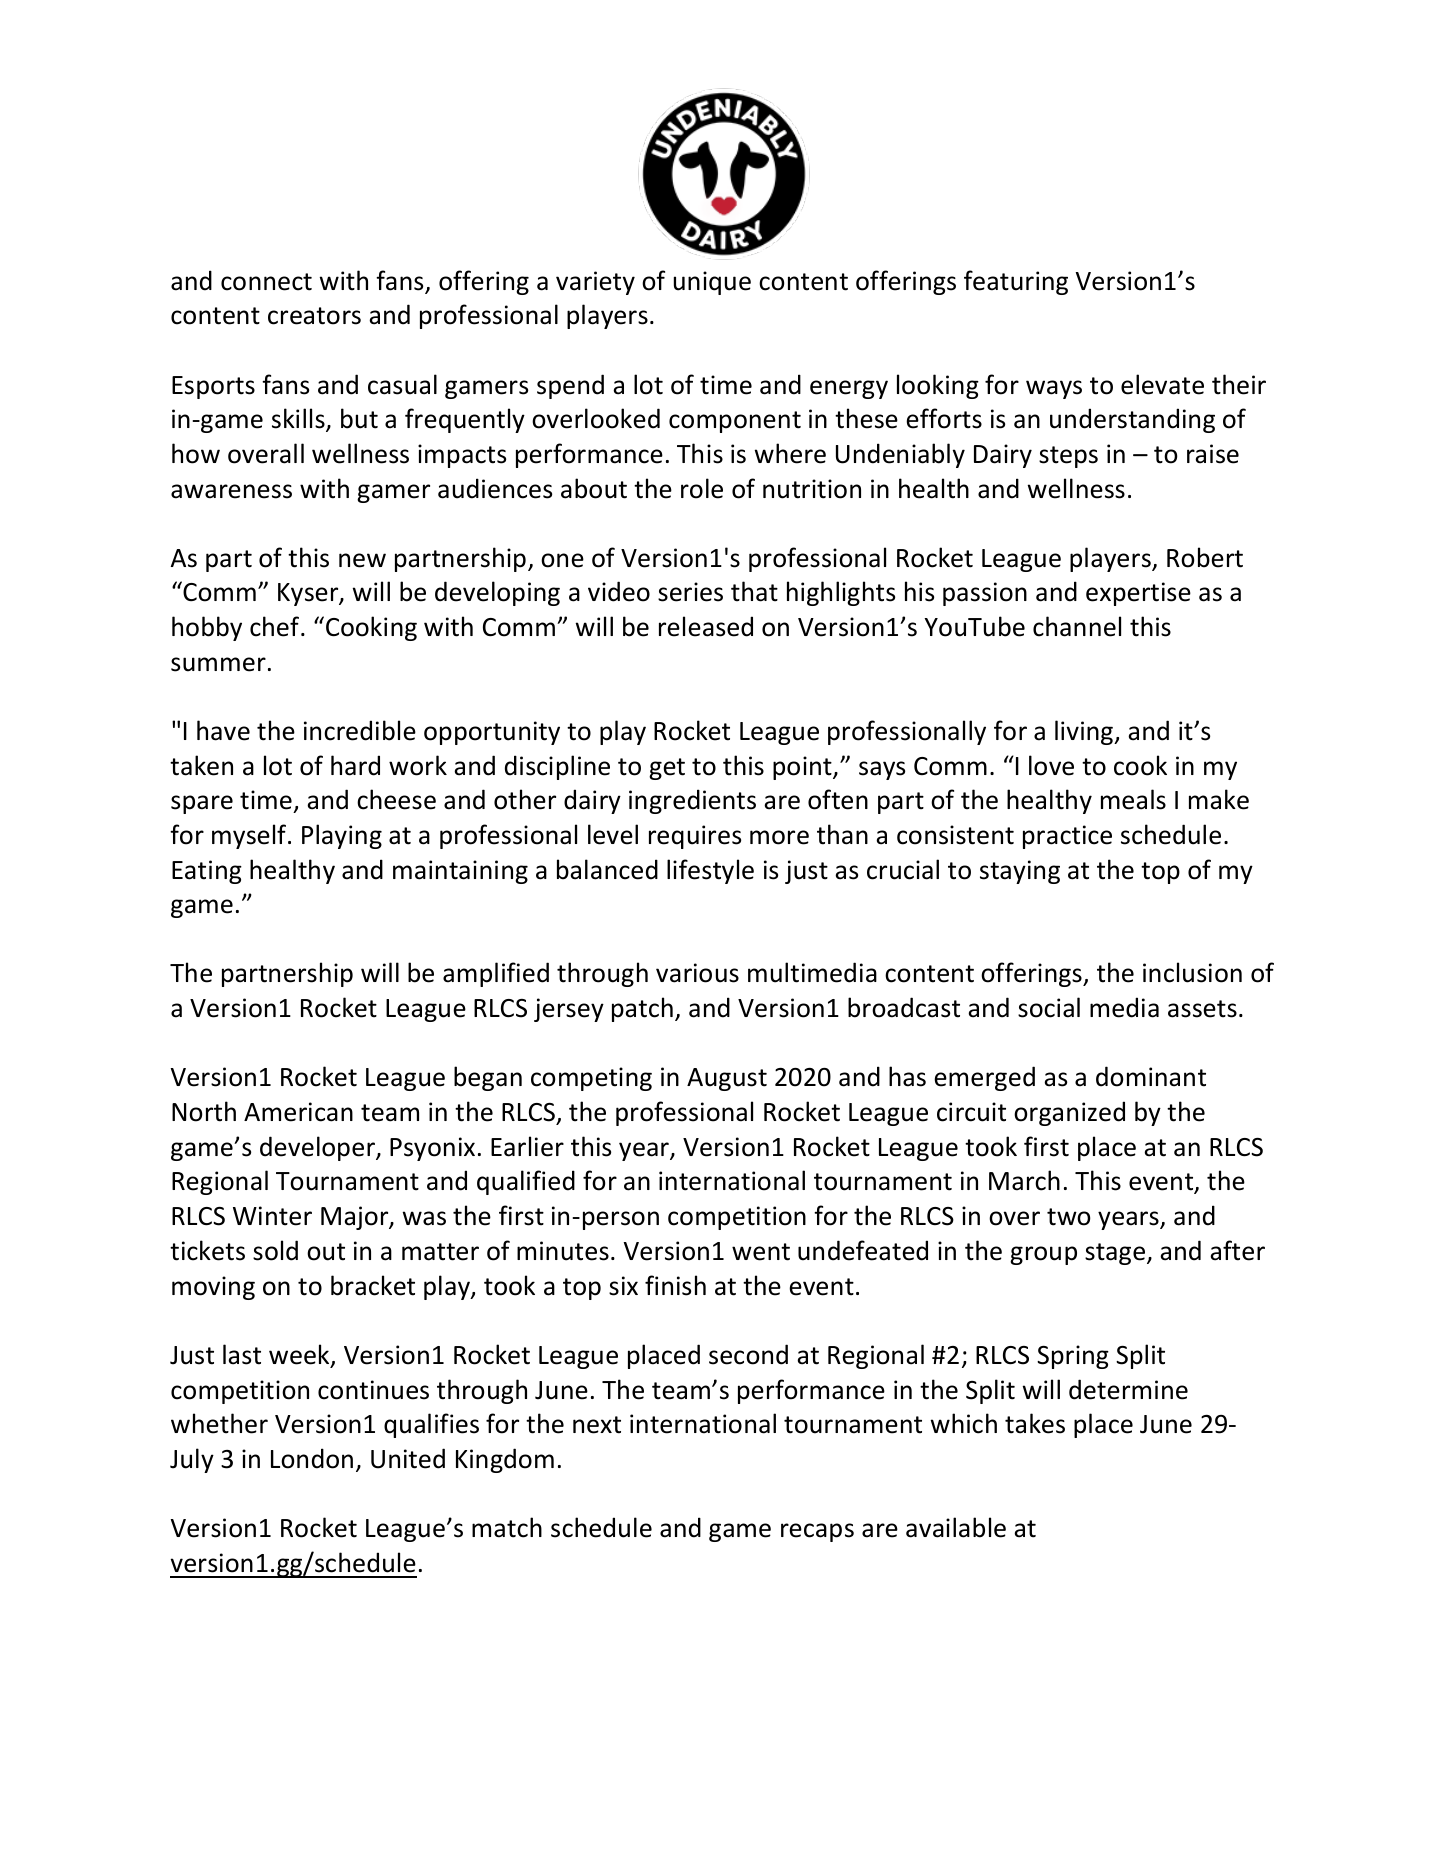 The height and width of the screenshot is (1874, 1448). What do you see at coordinates (1035, 1423) in the screenshot?
I see `takes` at bounding box center [1035, 1423].
